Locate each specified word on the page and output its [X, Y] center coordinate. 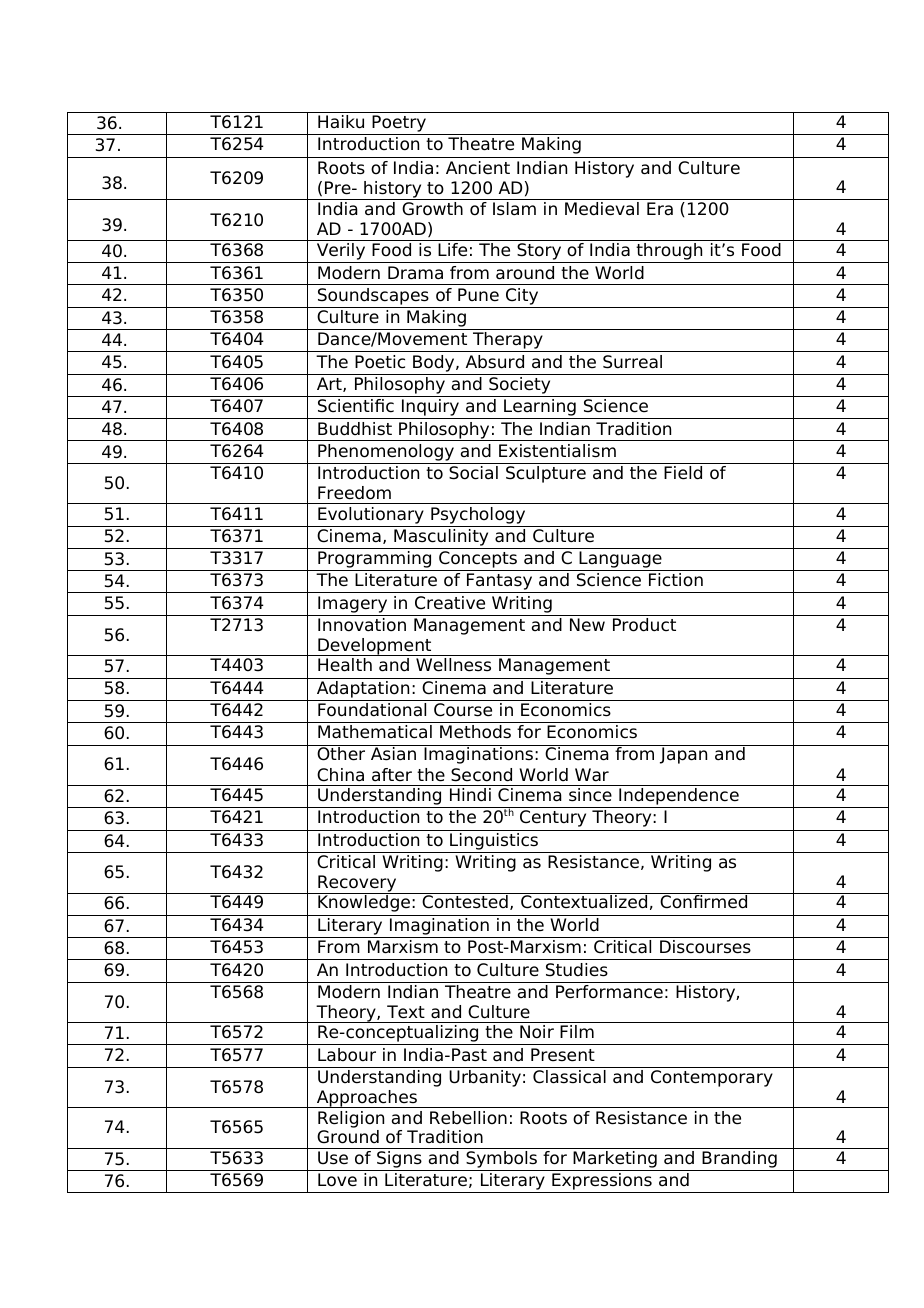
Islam [514, 209]
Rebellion [468, 1118]
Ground [348, 1137]
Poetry [399, 125]
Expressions [602, 1183]
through [669, 253]
